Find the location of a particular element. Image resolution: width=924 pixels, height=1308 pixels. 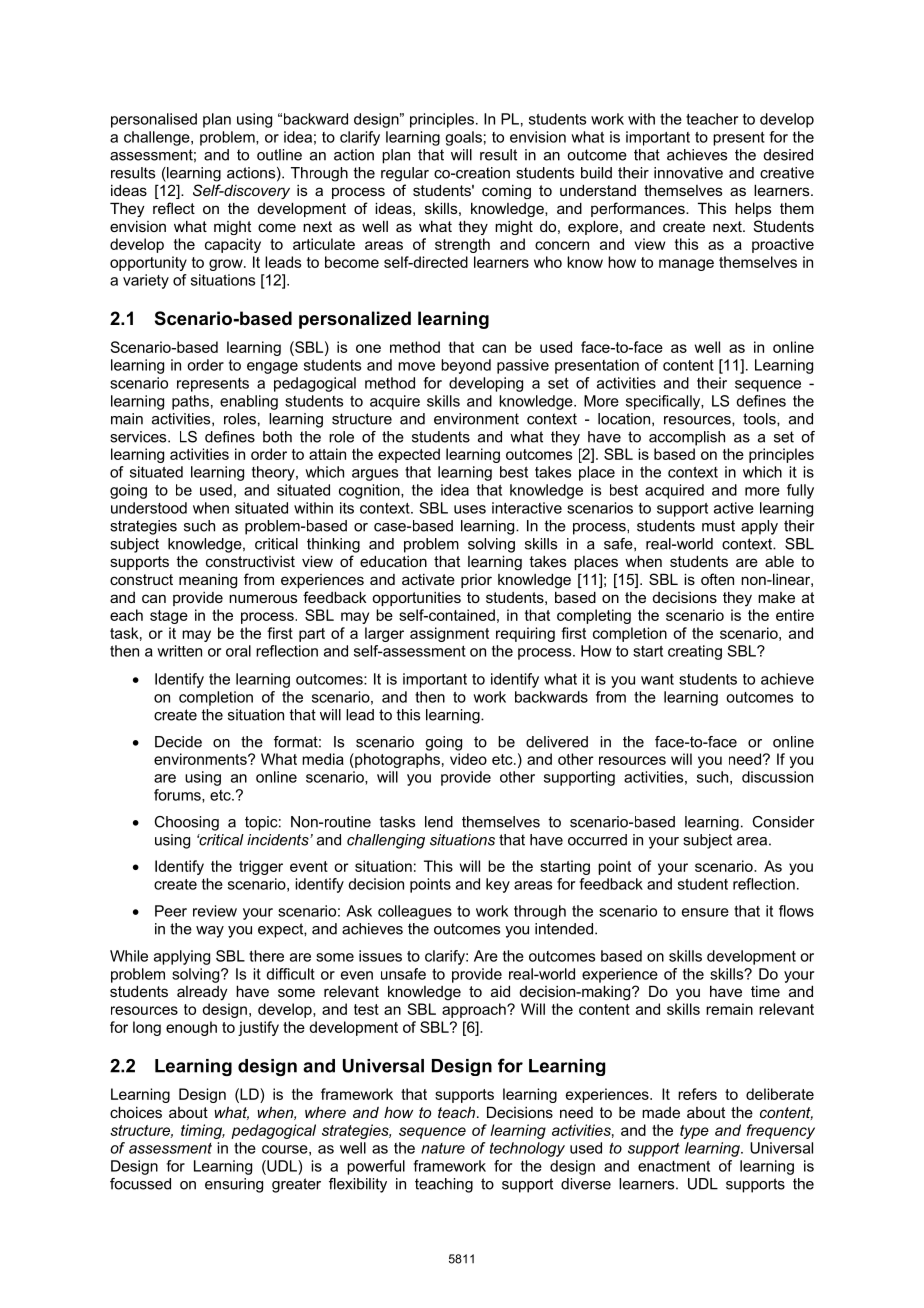

assignment is located at coordinates (449, 634).
